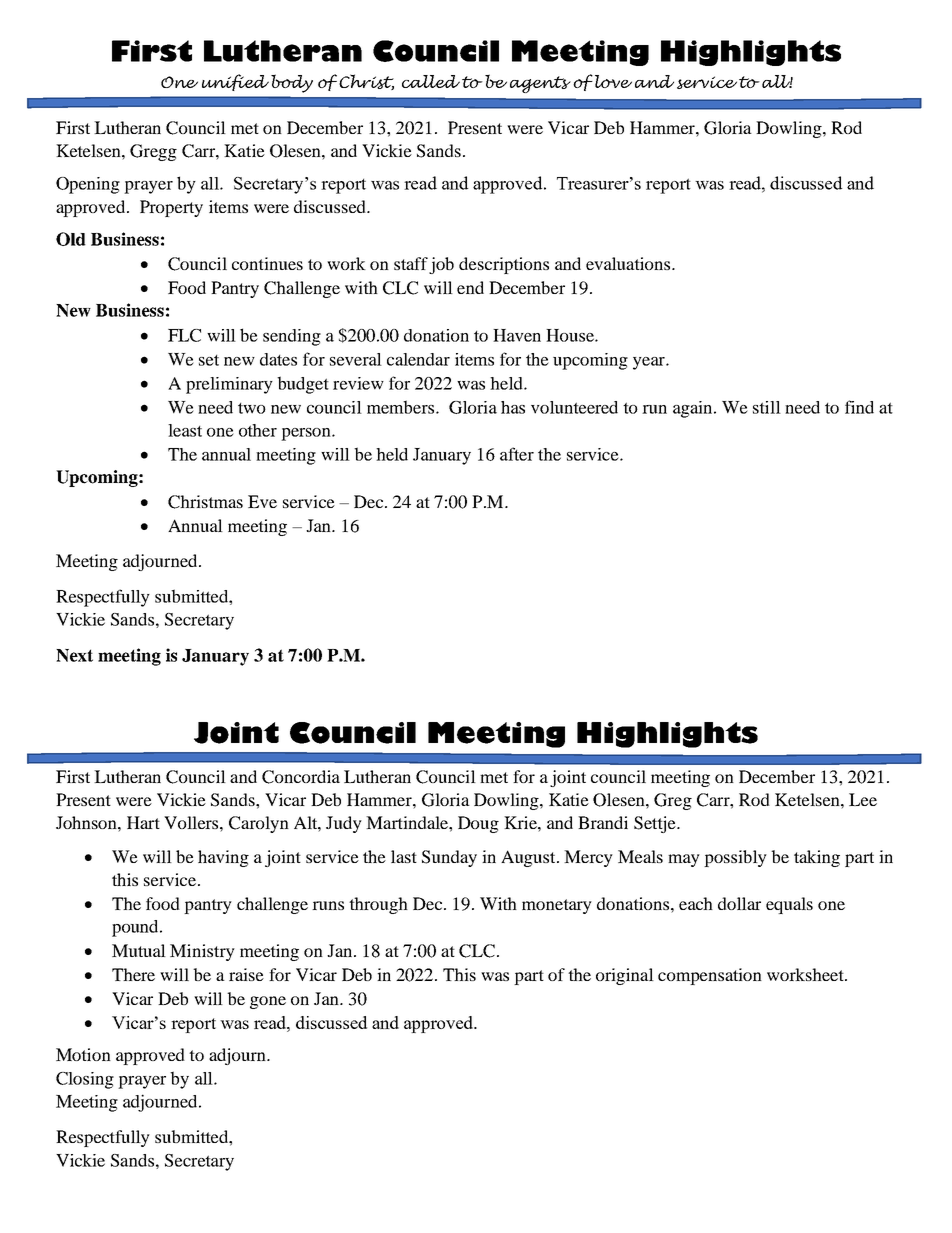 This screenshot has width=952, height=1233. What do you see at coordinates (517, 454) in the screenshot?
I see `after` at bounding box center [517, 454].
